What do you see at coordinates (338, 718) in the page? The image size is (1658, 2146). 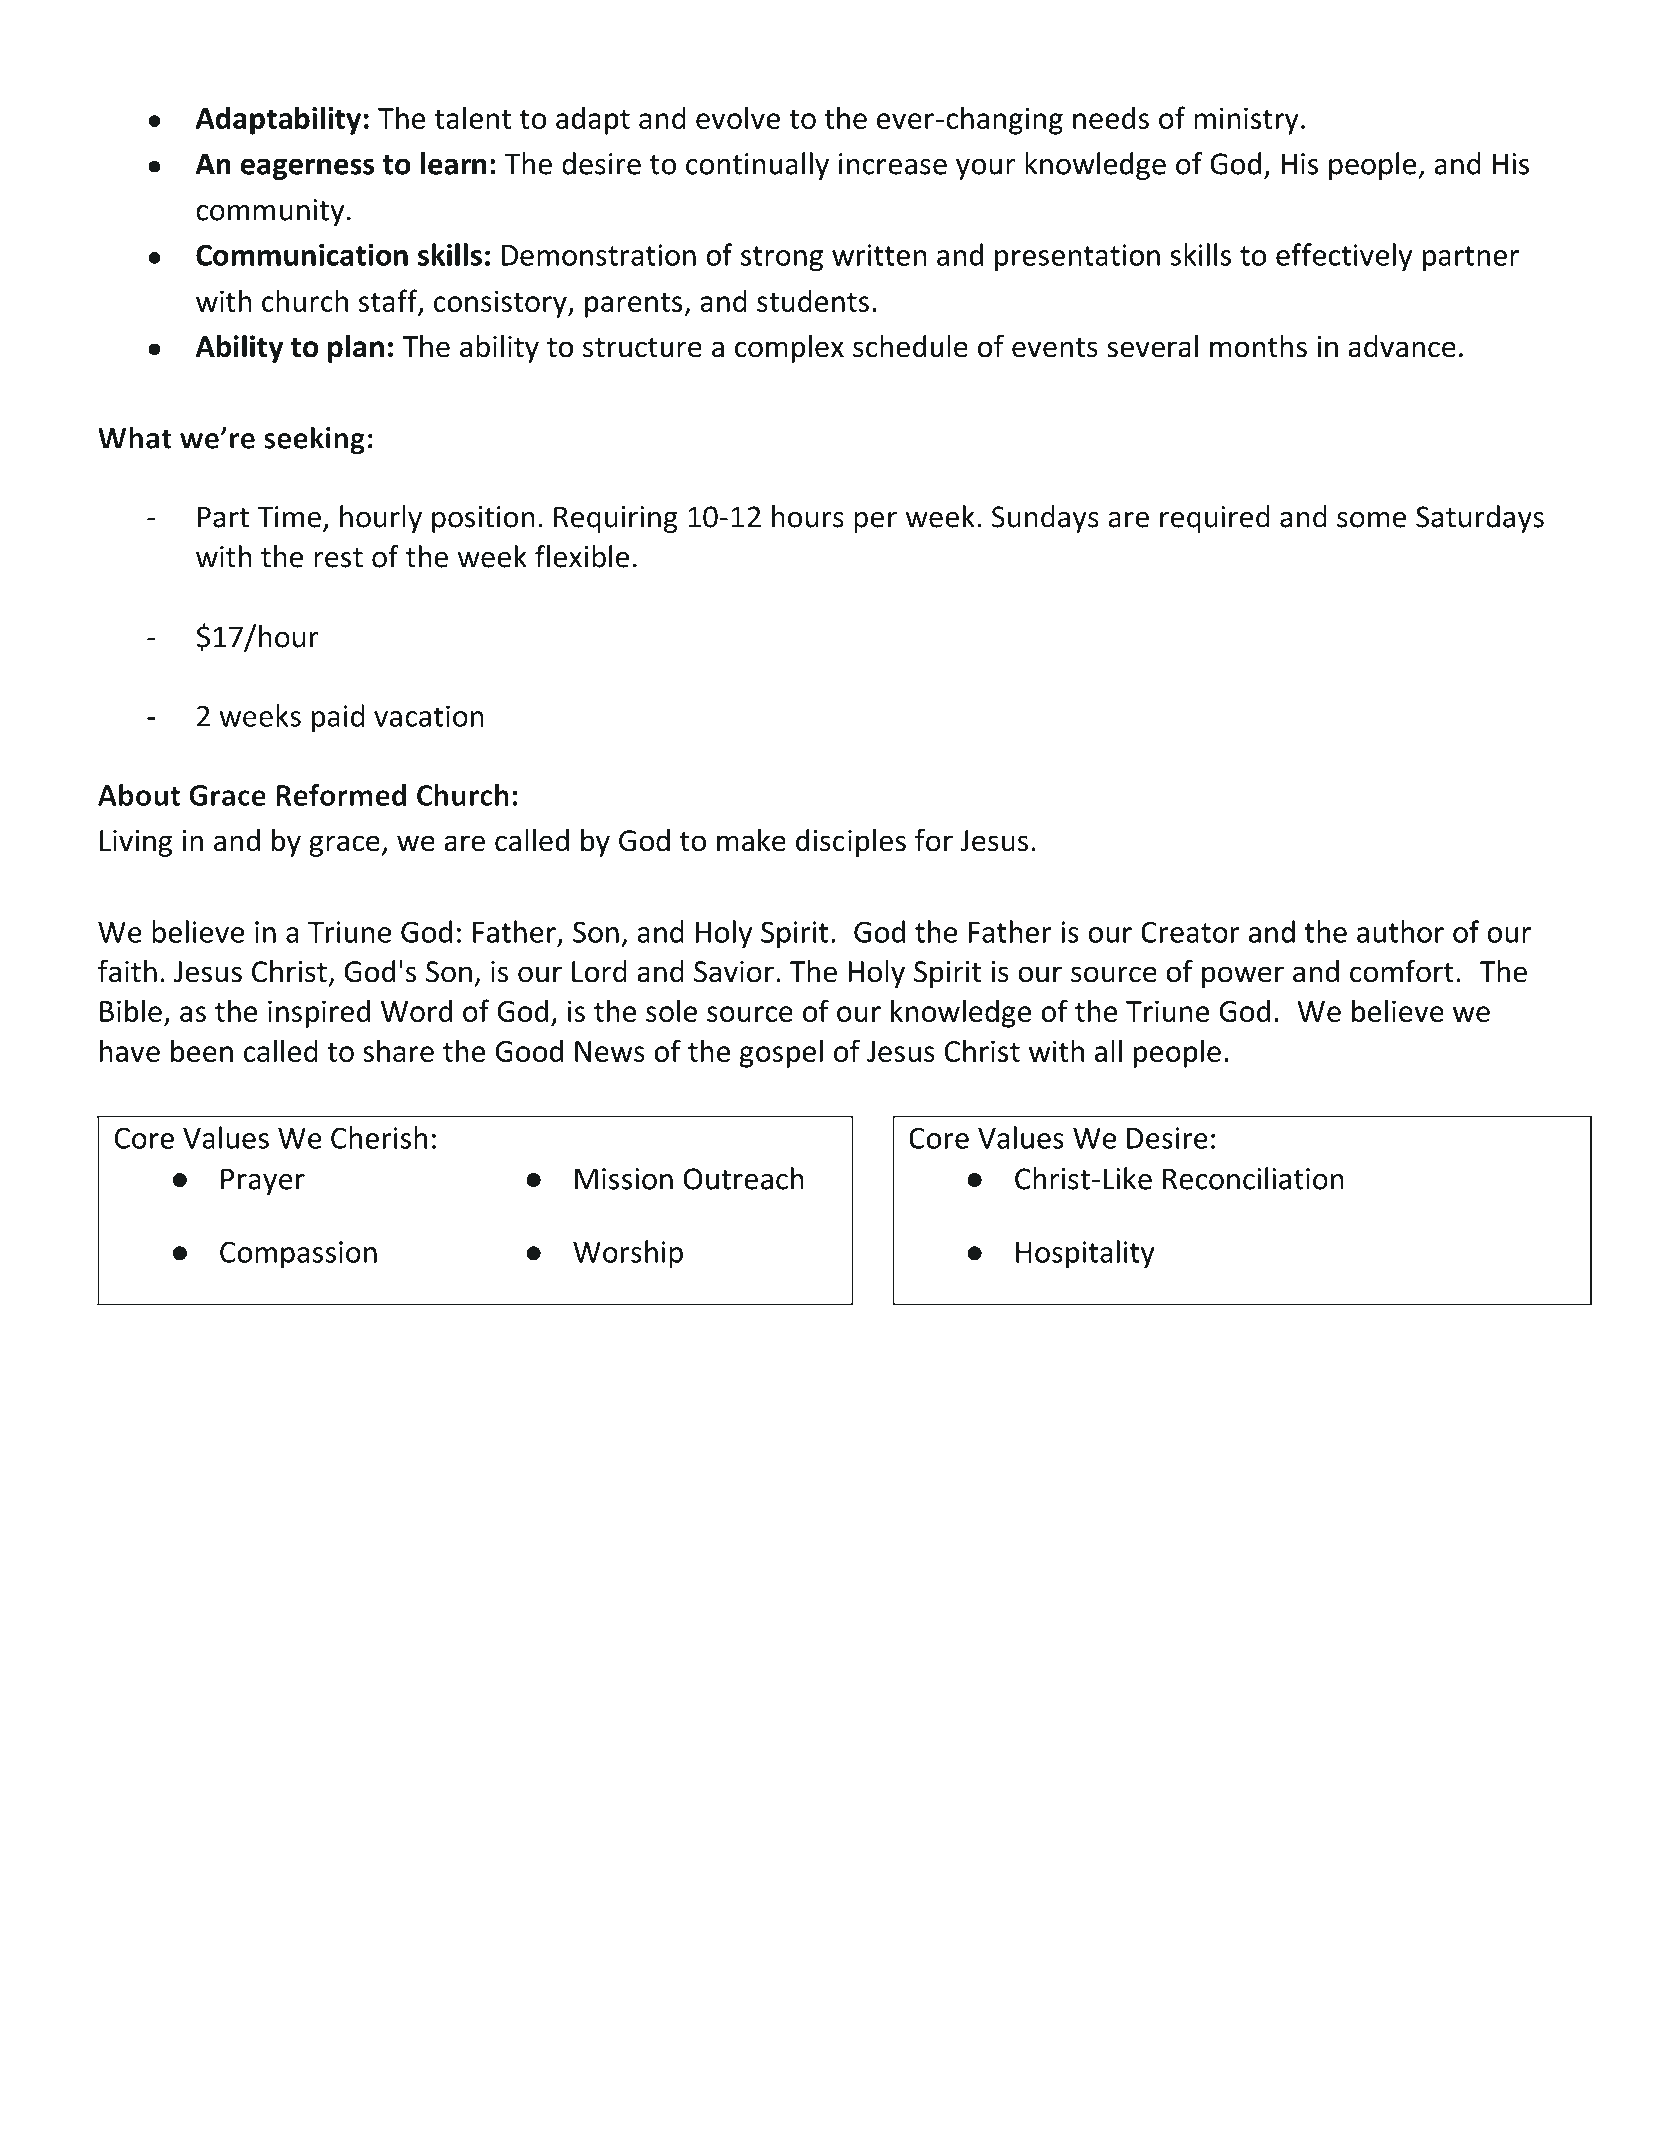 I see `paid` at bounding box center [338, 718].
